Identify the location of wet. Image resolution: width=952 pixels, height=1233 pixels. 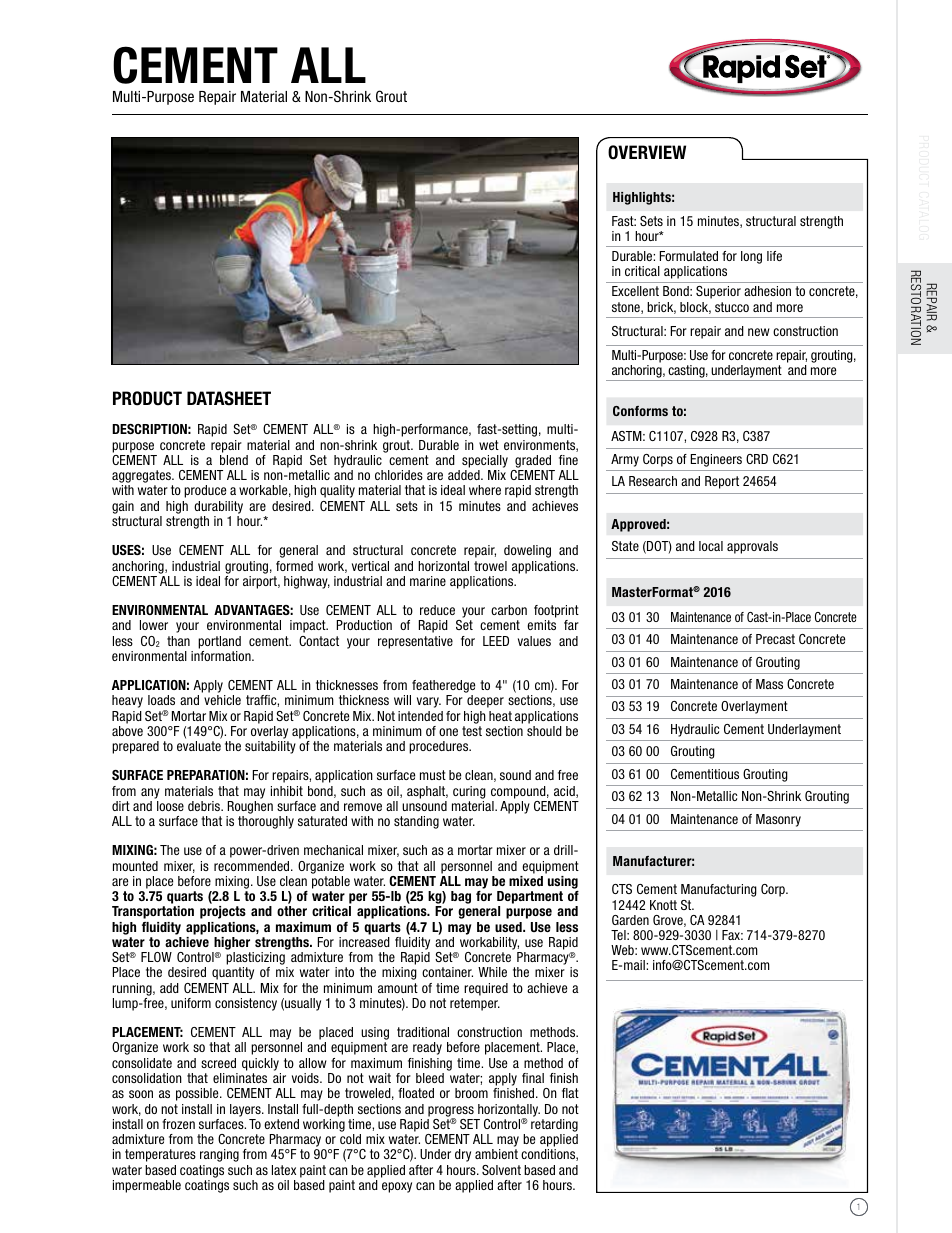
(489, 445).
